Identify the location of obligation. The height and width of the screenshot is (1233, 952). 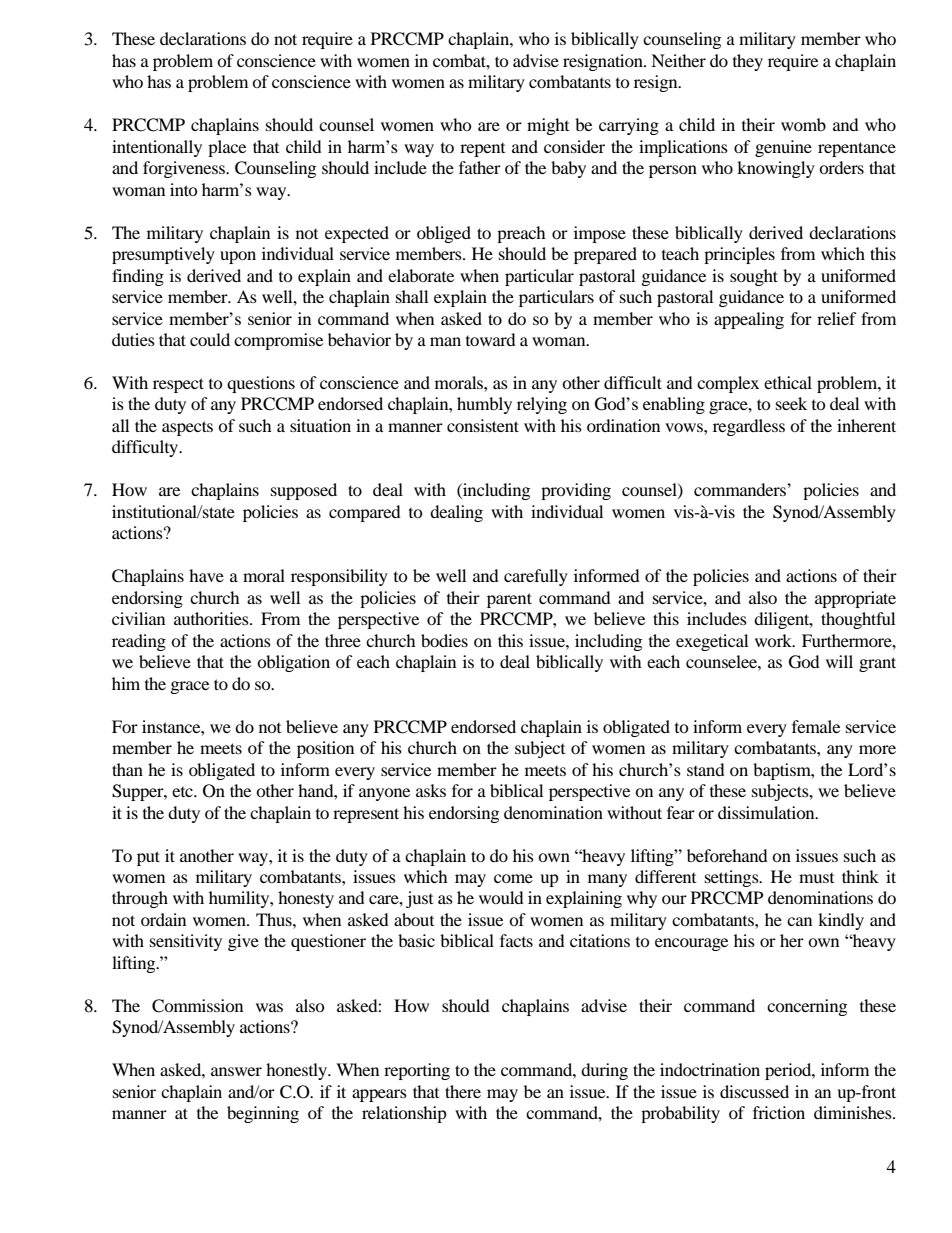
(293, 663).
